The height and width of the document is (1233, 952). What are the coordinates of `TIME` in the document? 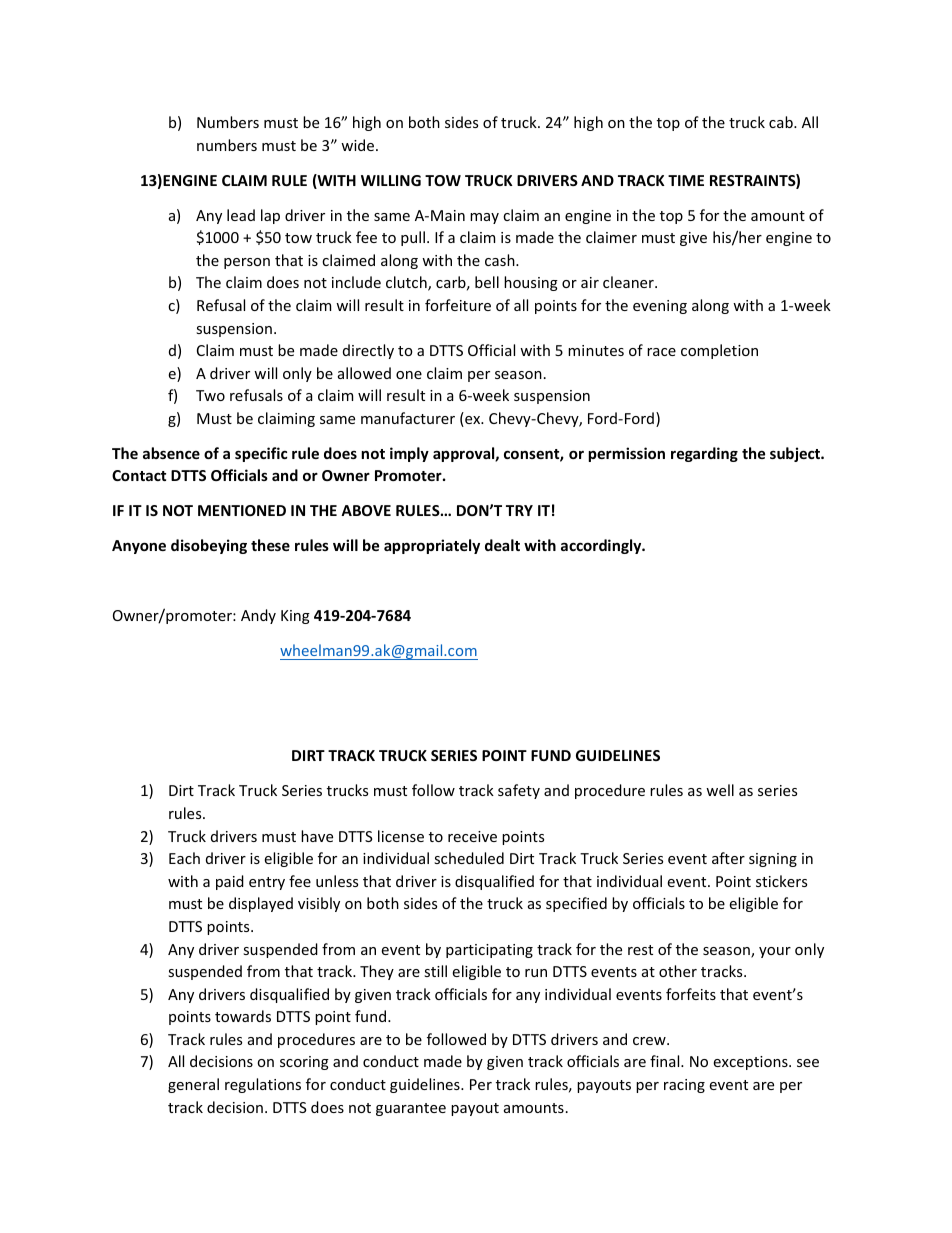 It's located at (686, 180).
